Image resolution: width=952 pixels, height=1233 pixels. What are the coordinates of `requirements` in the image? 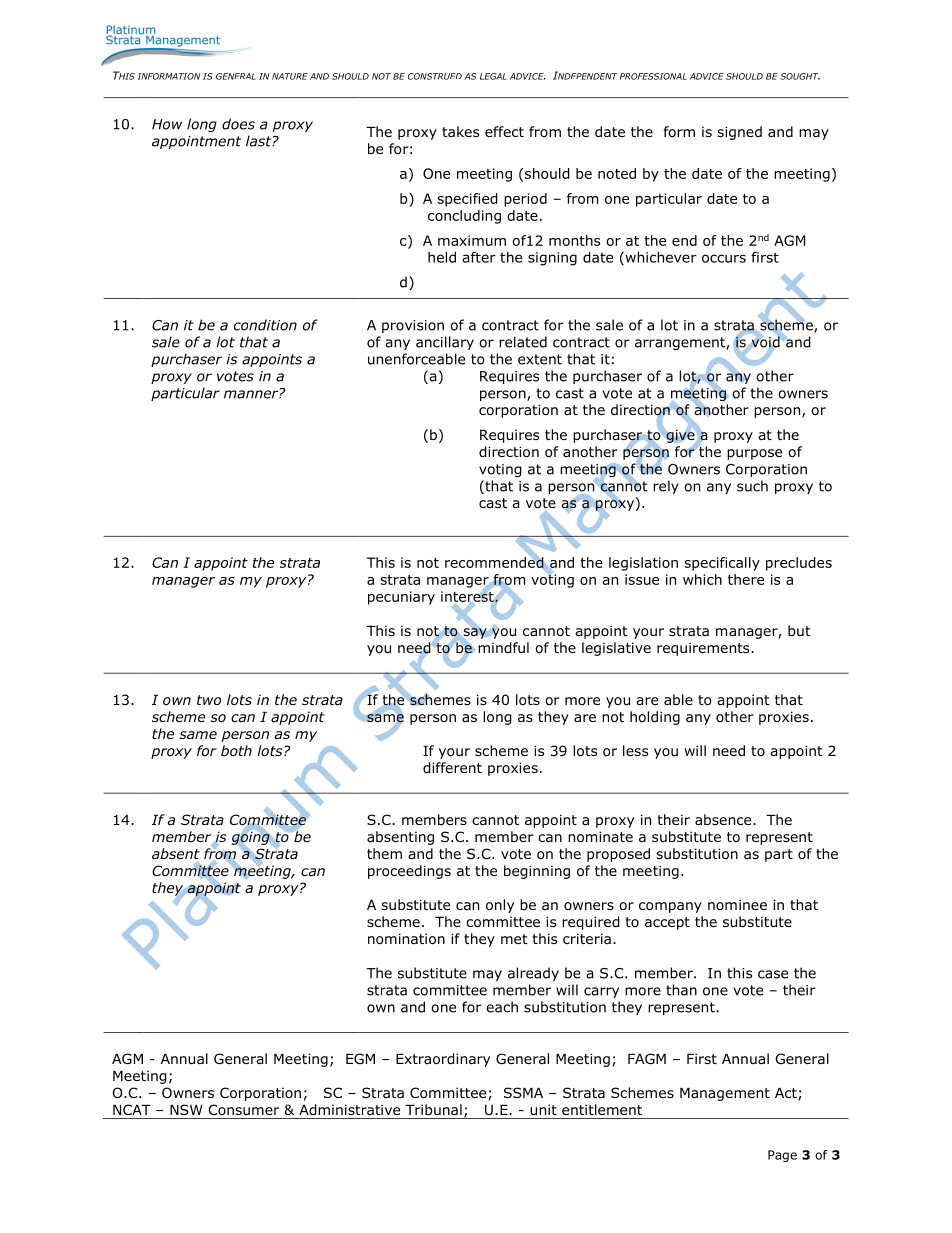 It's located at (704, 649).
